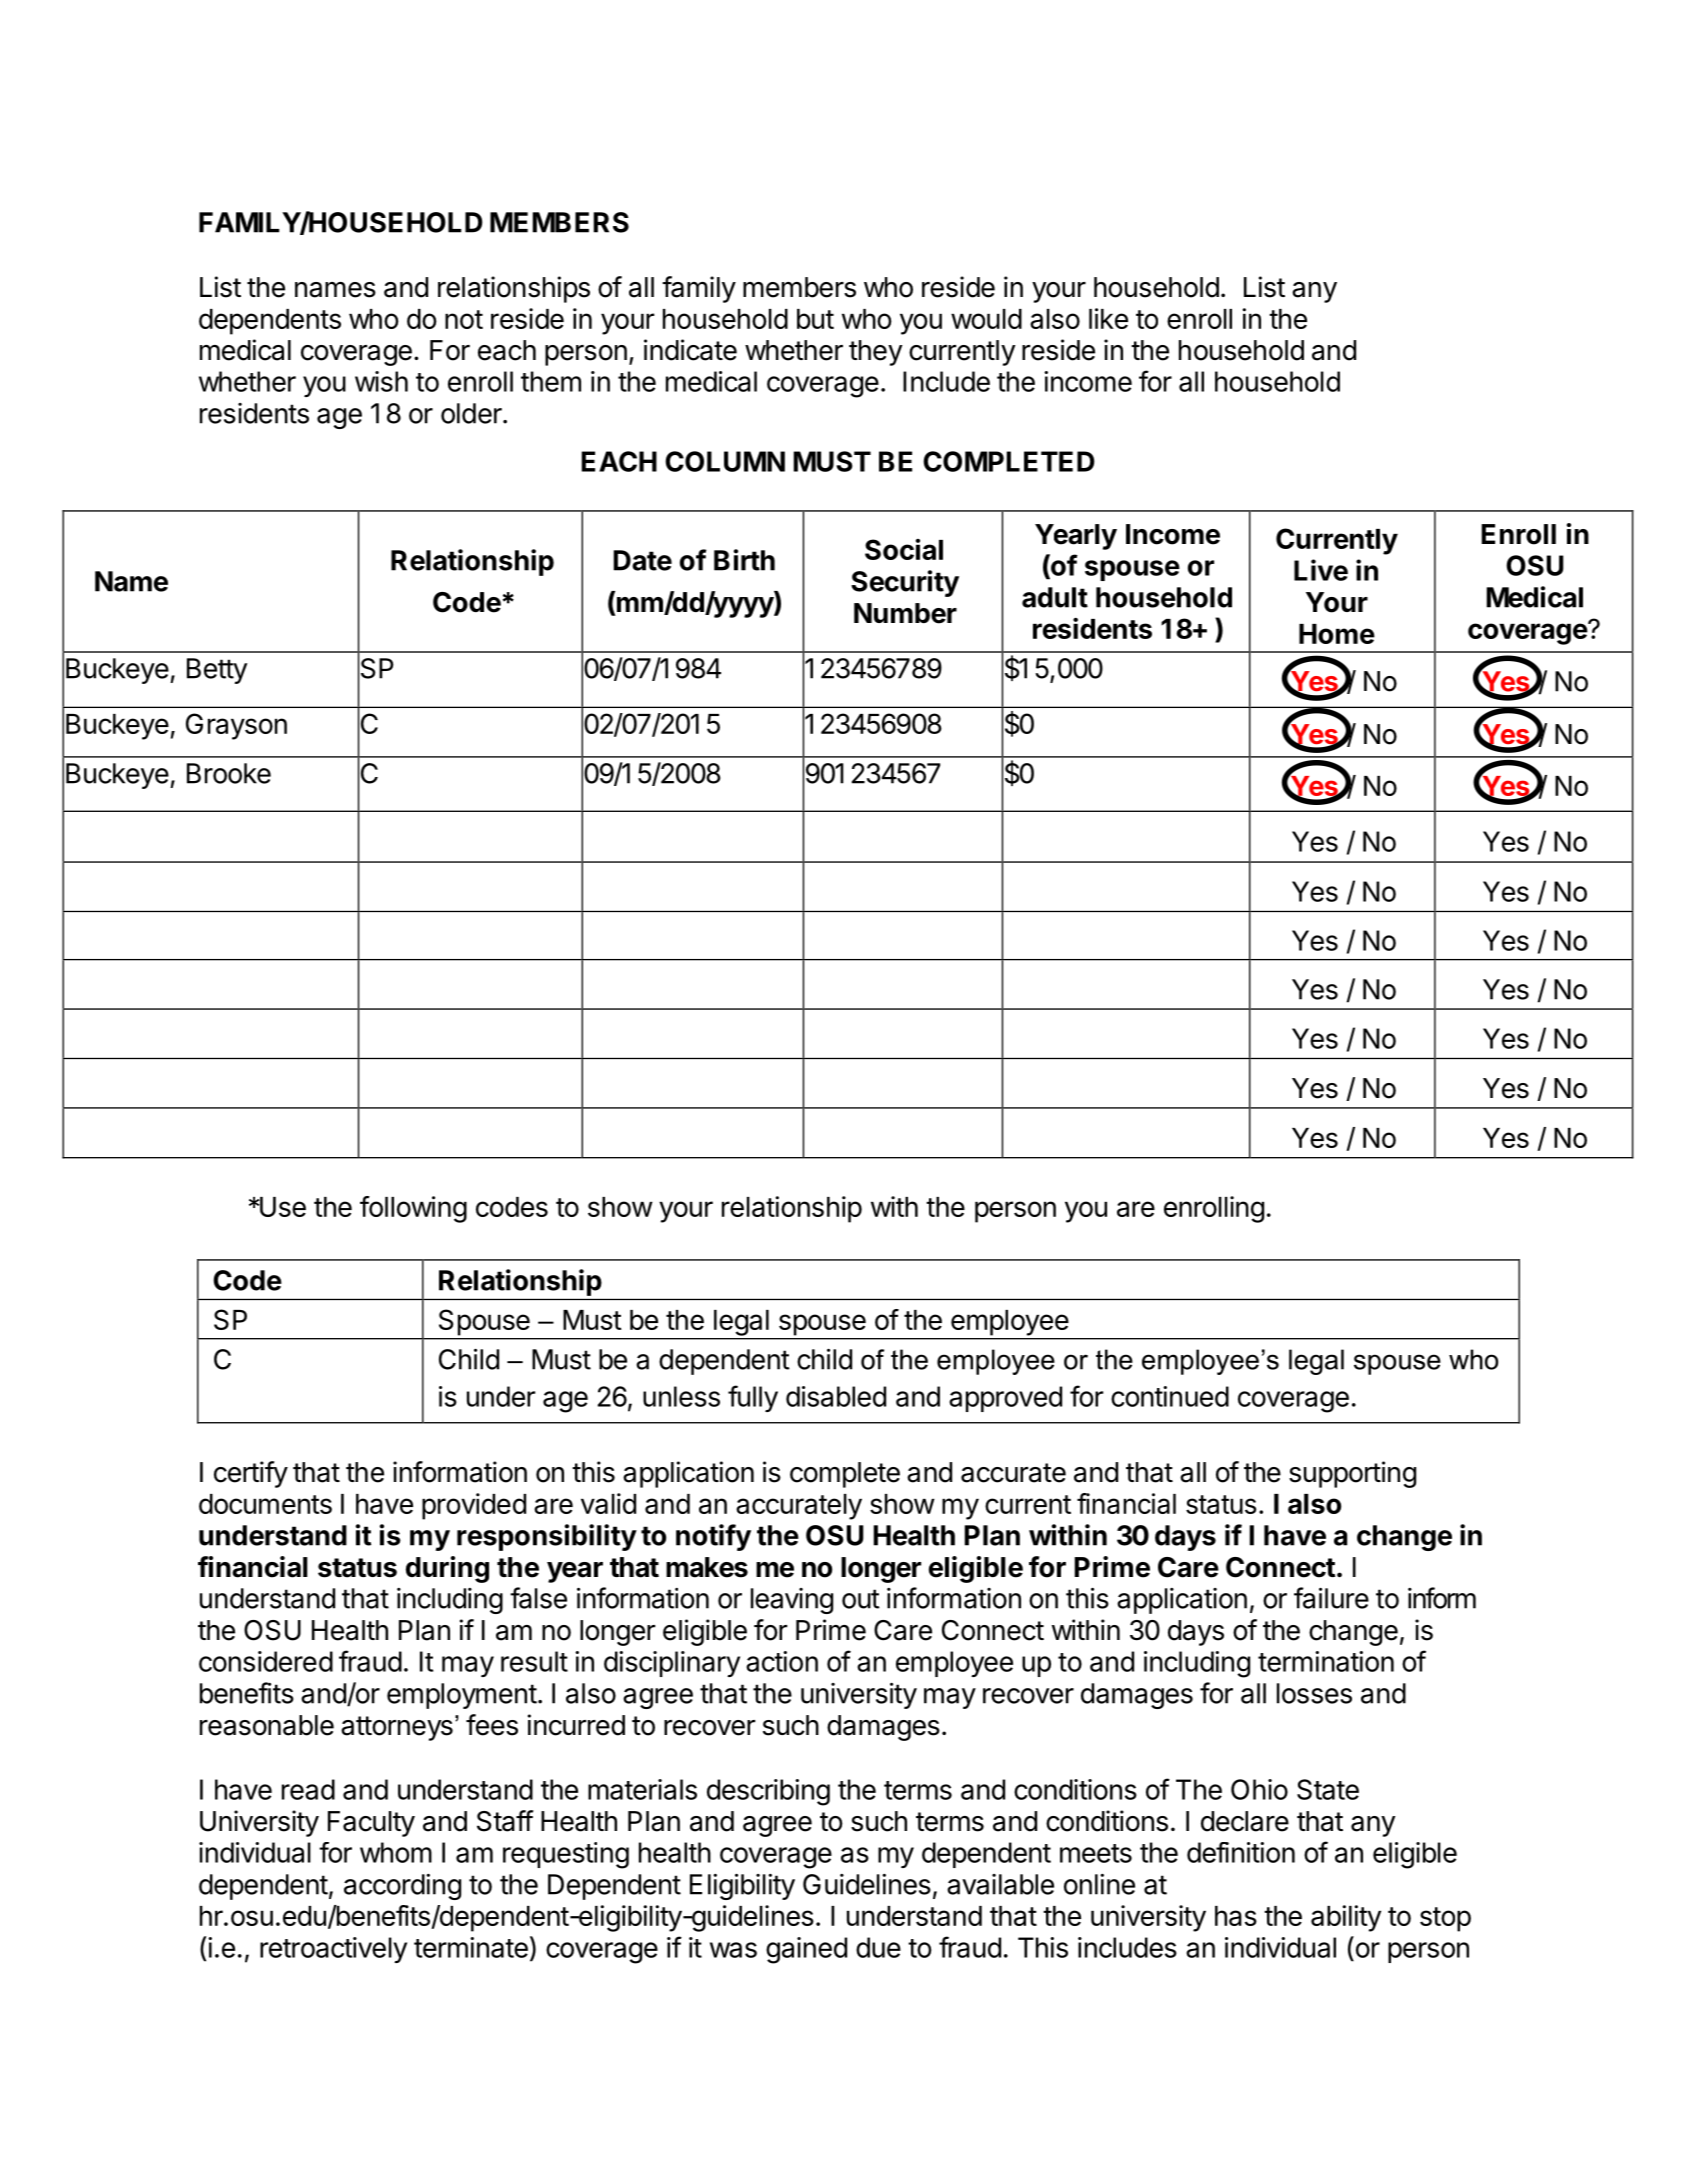  What do you see at coordinates (1108, 318) in the page?
I see `like` at bounding box center [1108, 318].
